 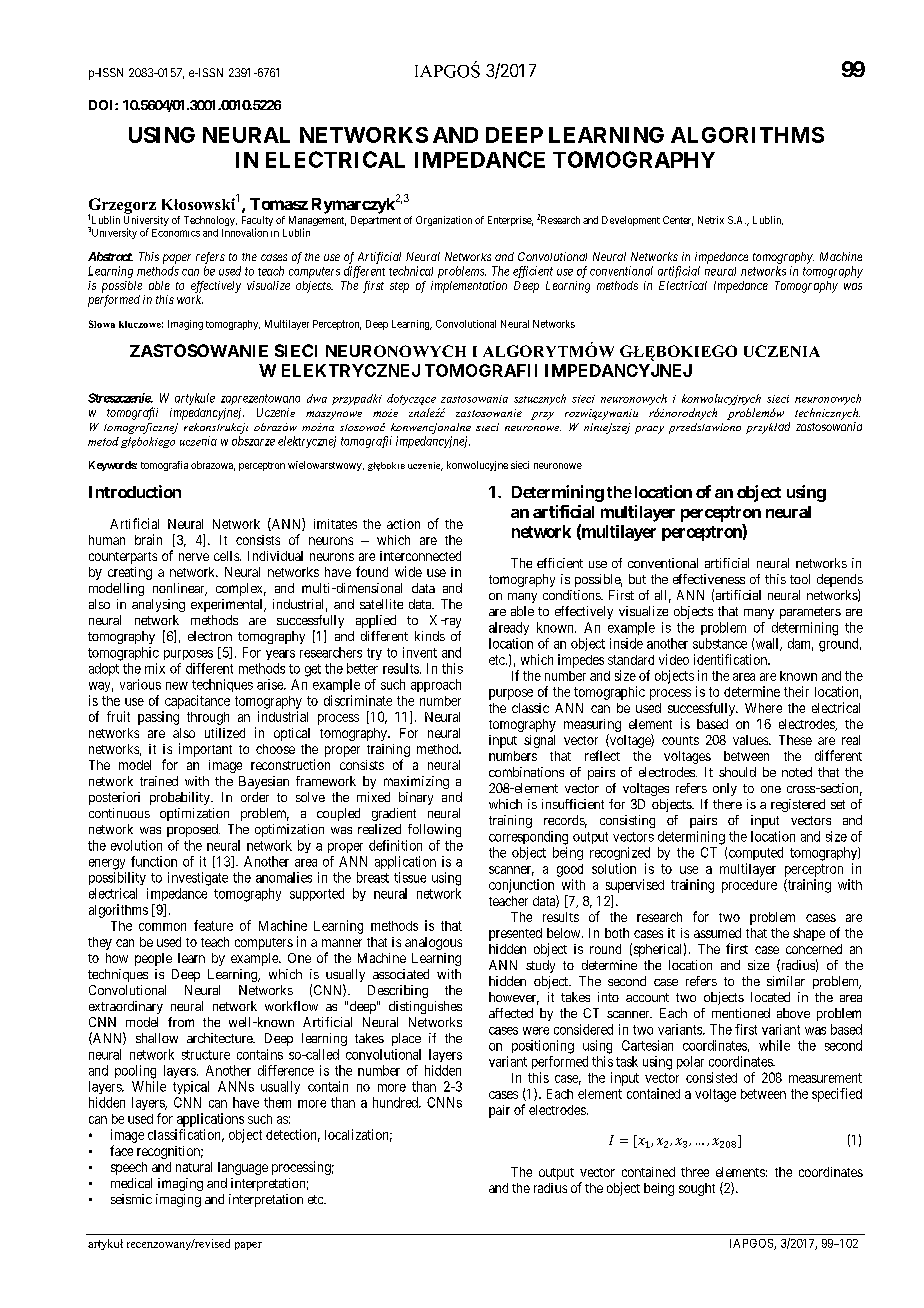 What do you see at coordinates (396, 1102) in the screenshot?
I see `hundred` at bounding box center [396, 1102].
